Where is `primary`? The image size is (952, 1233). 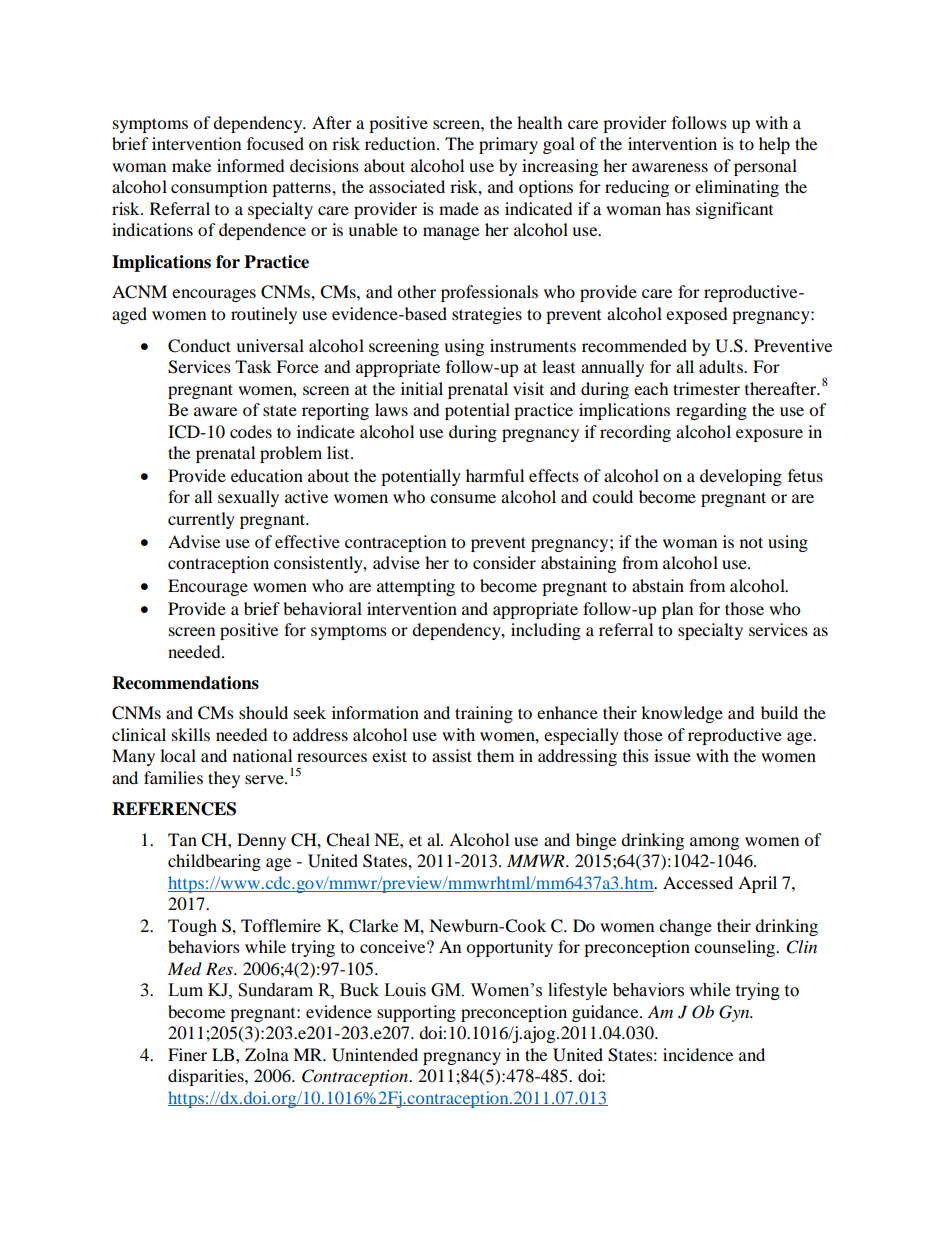 primary is located at coordinates (508, 145).
